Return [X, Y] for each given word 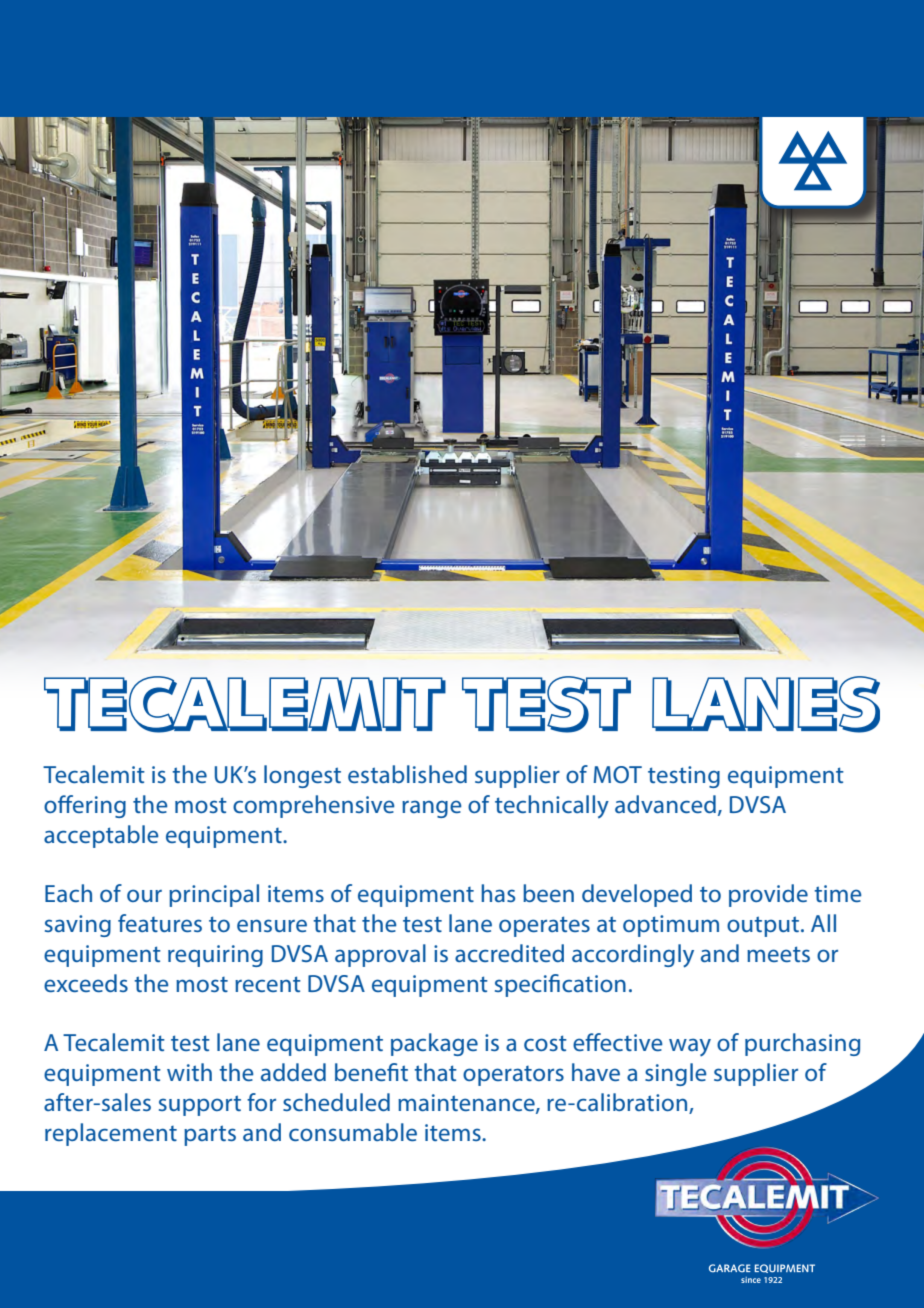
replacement [111, 1134]
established [407, 774]
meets [778, 954]
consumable [353, 1132]
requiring [215, 956]
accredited [509, 953]
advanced [665, 804]
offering [85, 806]
